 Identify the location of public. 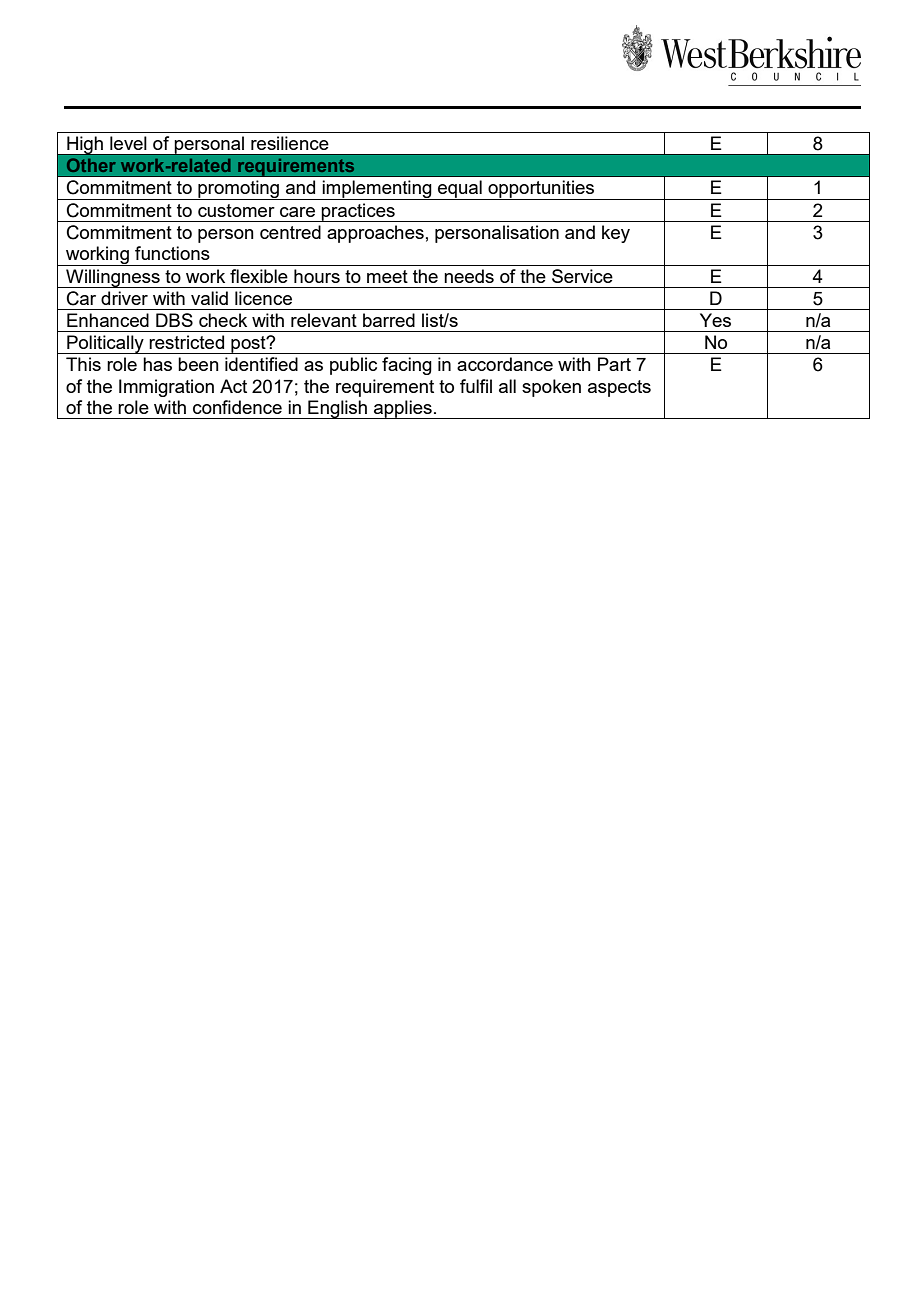
(353, 366).
